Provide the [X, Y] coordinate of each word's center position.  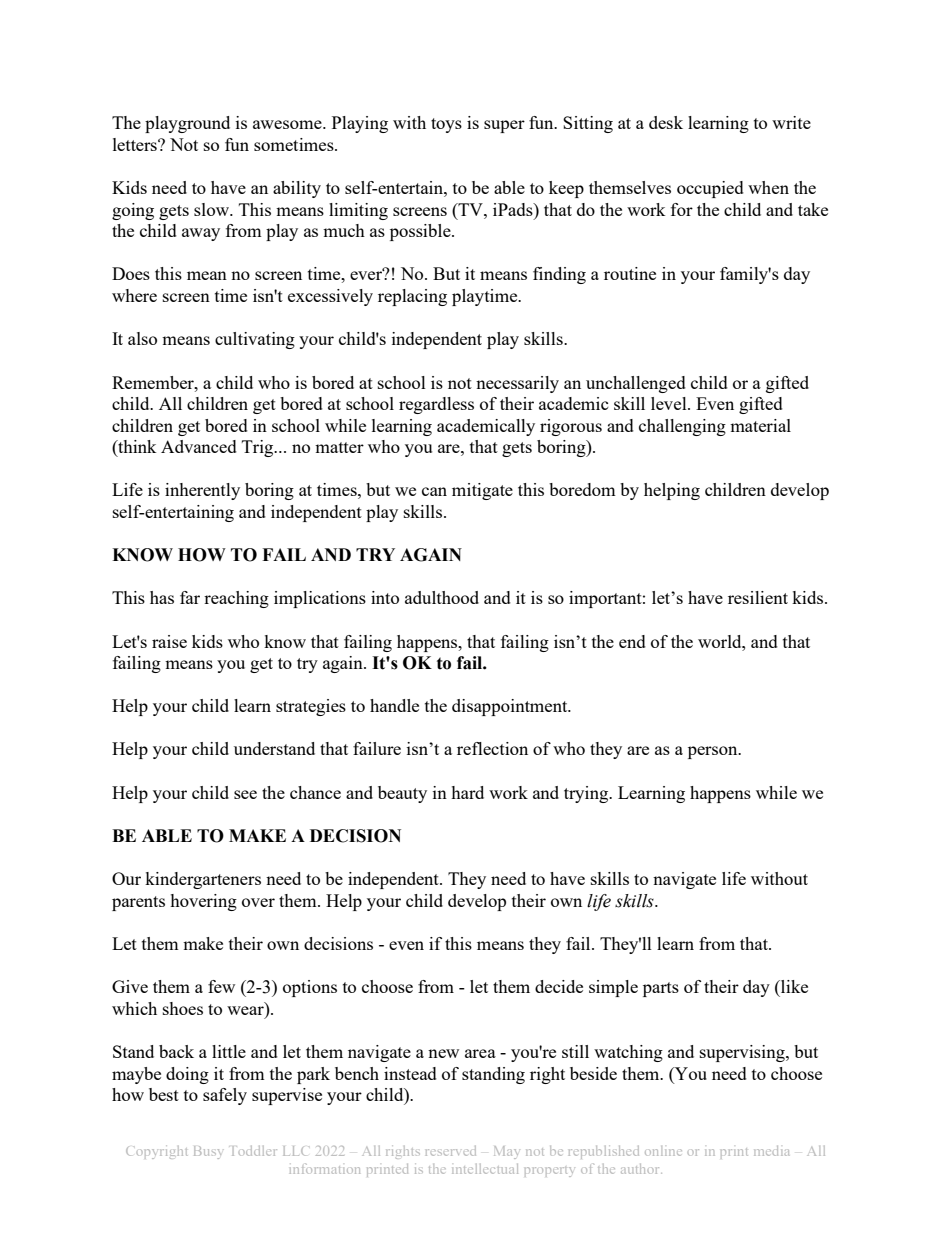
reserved [451, 1151]
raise [169, 641]
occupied [710, 189]
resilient [758, 597]
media [772, 1151]
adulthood [442, 597]
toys [446, 125]
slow [213, 209]
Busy [207, 1152]
